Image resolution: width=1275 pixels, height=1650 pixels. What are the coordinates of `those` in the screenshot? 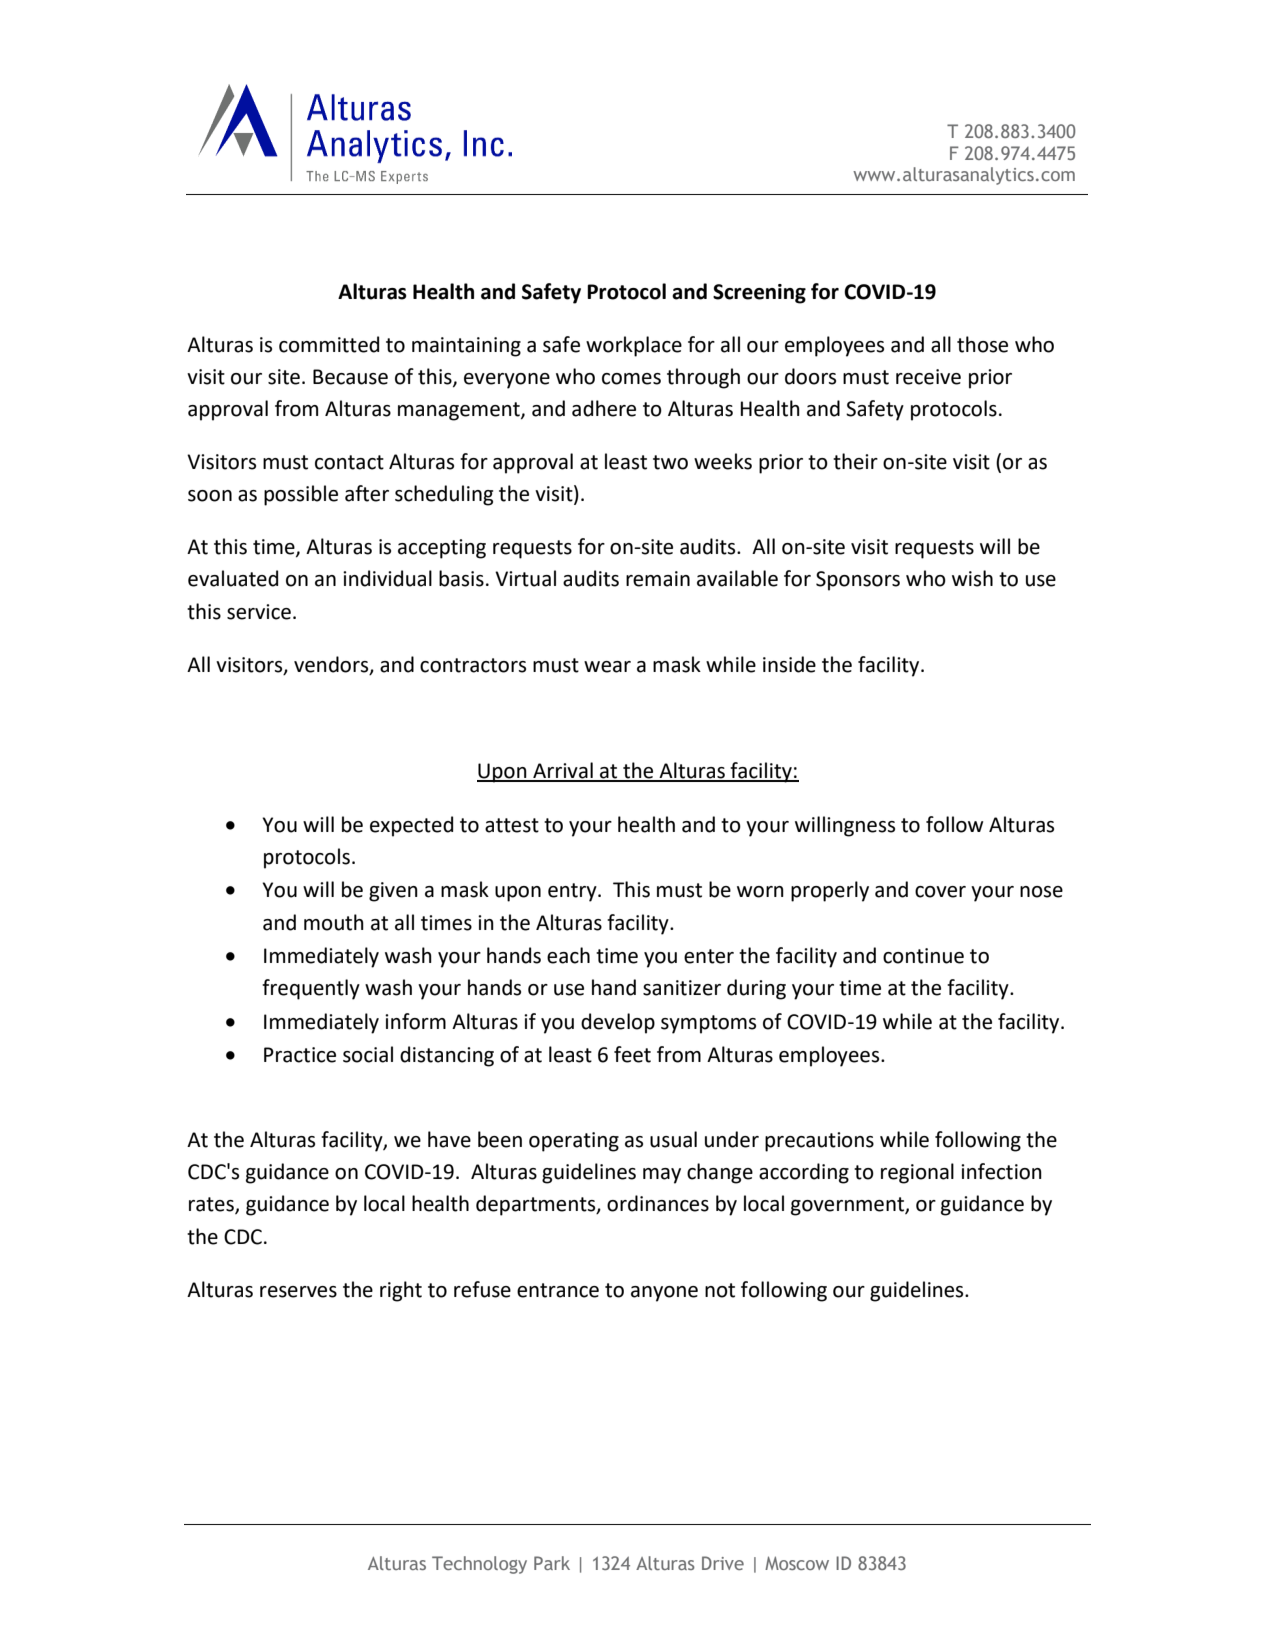 It's located at (982, 344).
